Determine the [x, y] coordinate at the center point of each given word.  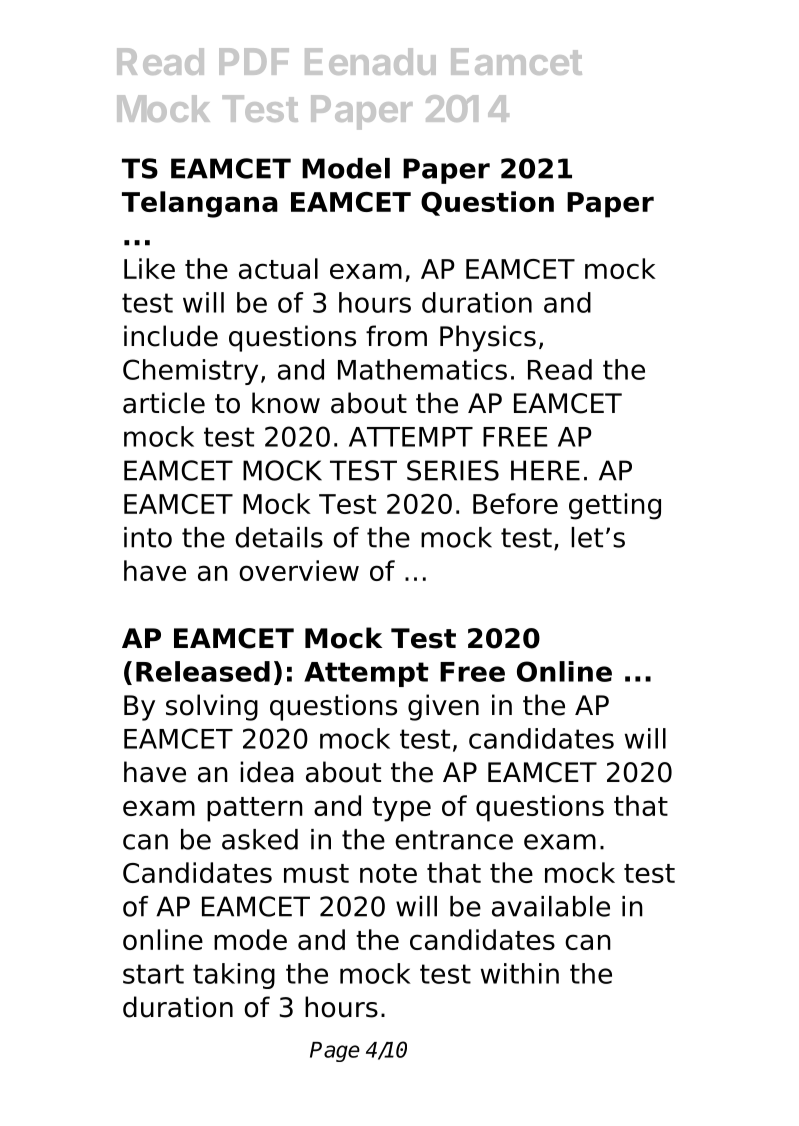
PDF [254, 61]
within [519, 973]
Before [515, 503]
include [171, 336]
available [551, 906]
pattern [255, 809]
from [396, 336]
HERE [545, 470]
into [148, 537]
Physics [488, 338]
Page [335, 1052]
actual [278, 268]
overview [299, 570]
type [401, 809]
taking [234, 976]
